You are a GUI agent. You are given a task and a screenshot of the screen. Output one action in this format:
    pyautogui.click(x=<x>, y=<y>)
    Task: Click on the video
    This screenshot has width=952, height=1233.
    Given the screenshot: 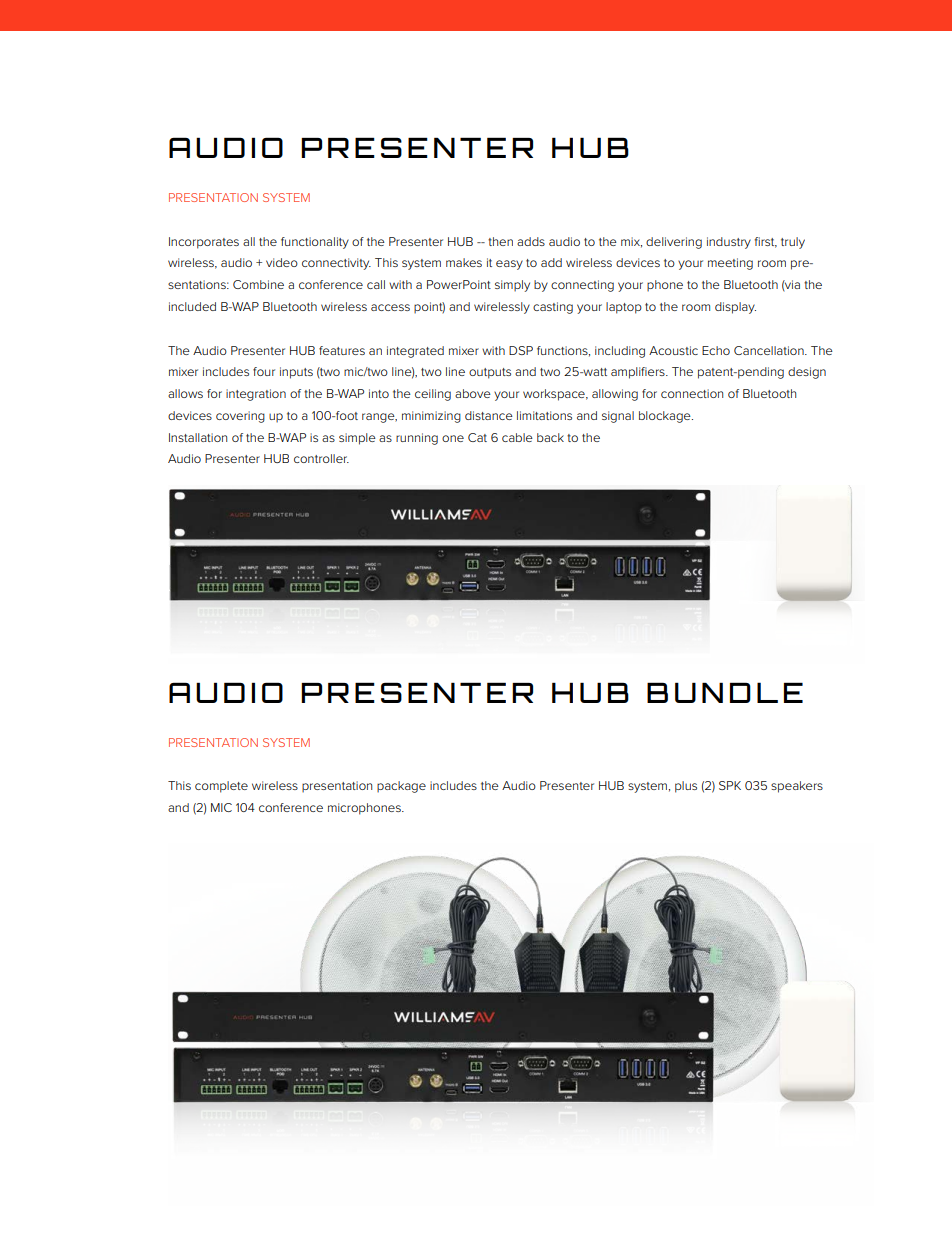 What is the action you would take?
    pyautogui.click(x=282, y=262)
